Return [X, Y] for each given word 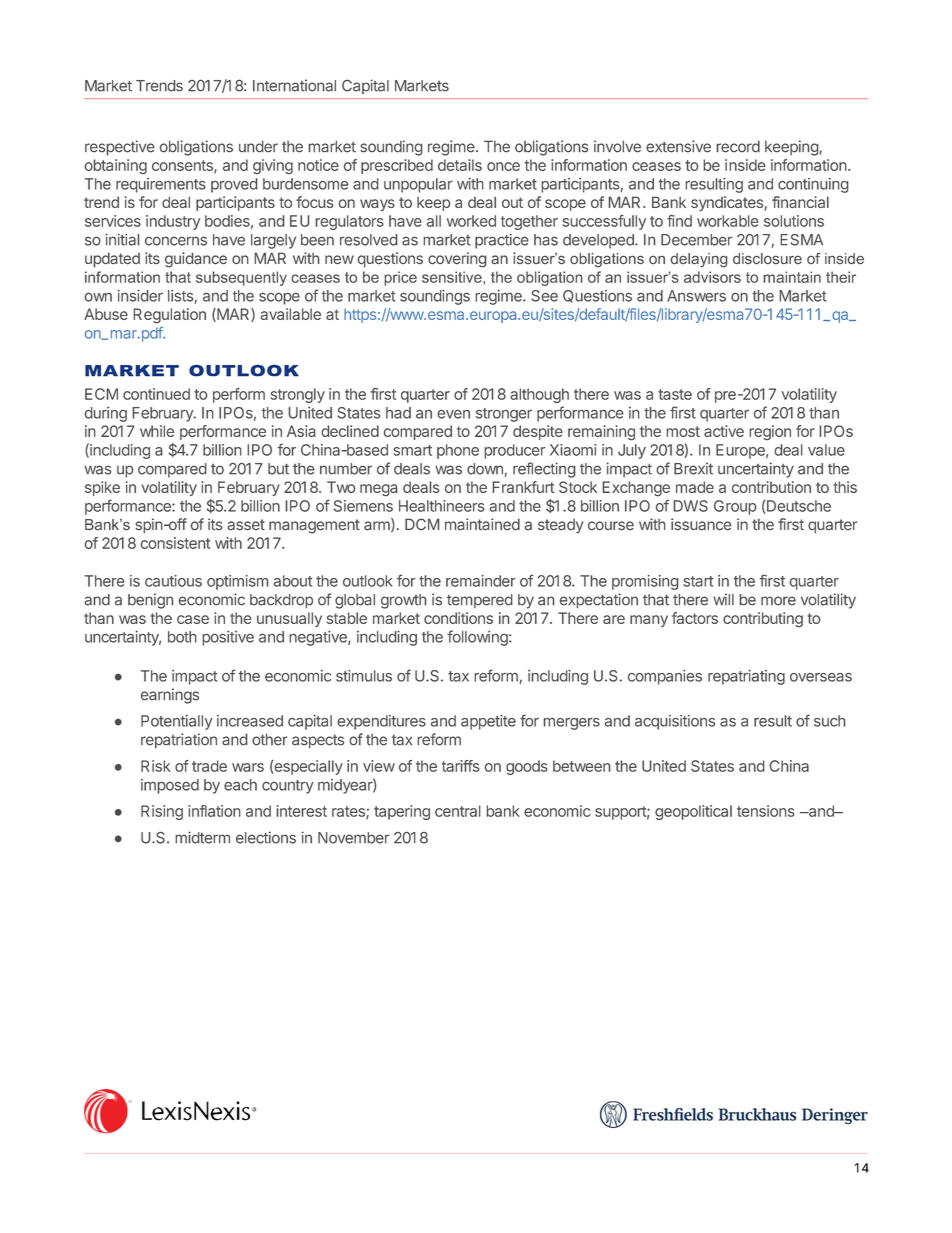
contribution [771, 487]
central [458, 811]
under [258, 147]
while [157, 431]
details [460, 165]
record [738, 147]
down [486, 470]
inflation [214, 811]
